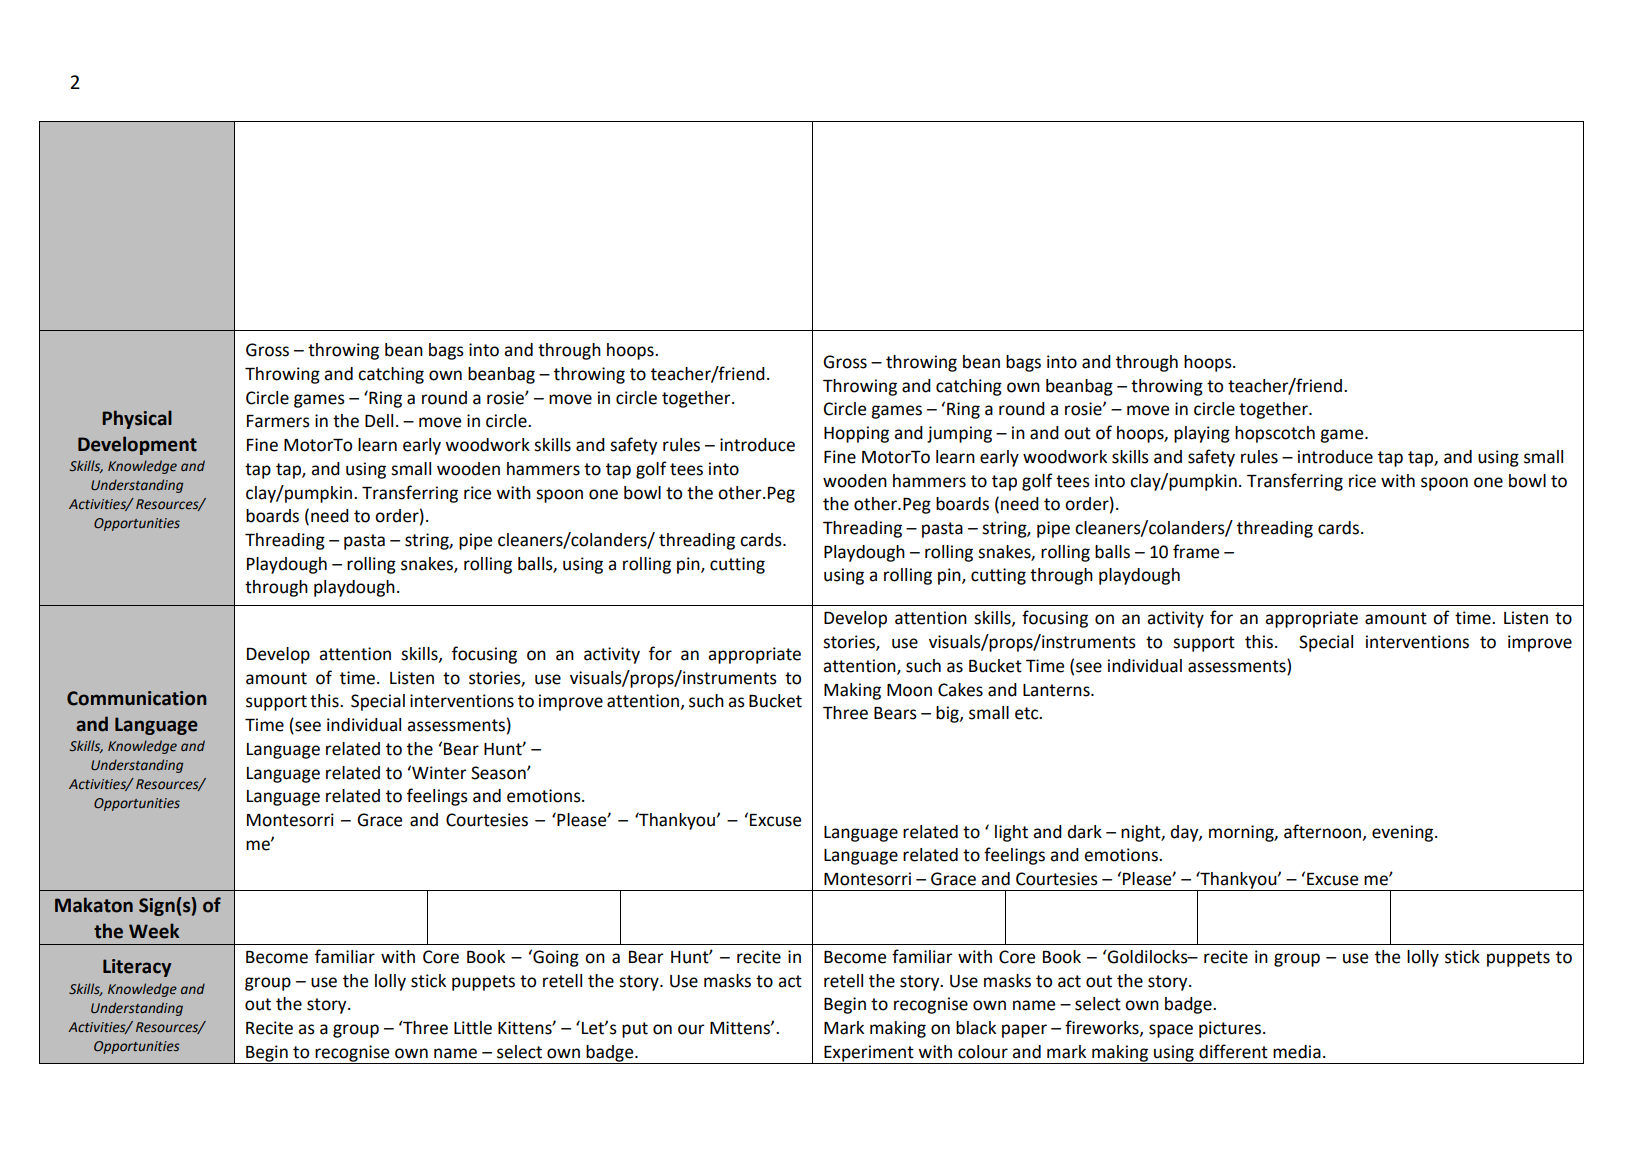 Image resolution: width=1634 pixels, height=1156 pixels. Describe the element at coordinates (278, 421) in the screenshot. I see `Farmers` at that location.
